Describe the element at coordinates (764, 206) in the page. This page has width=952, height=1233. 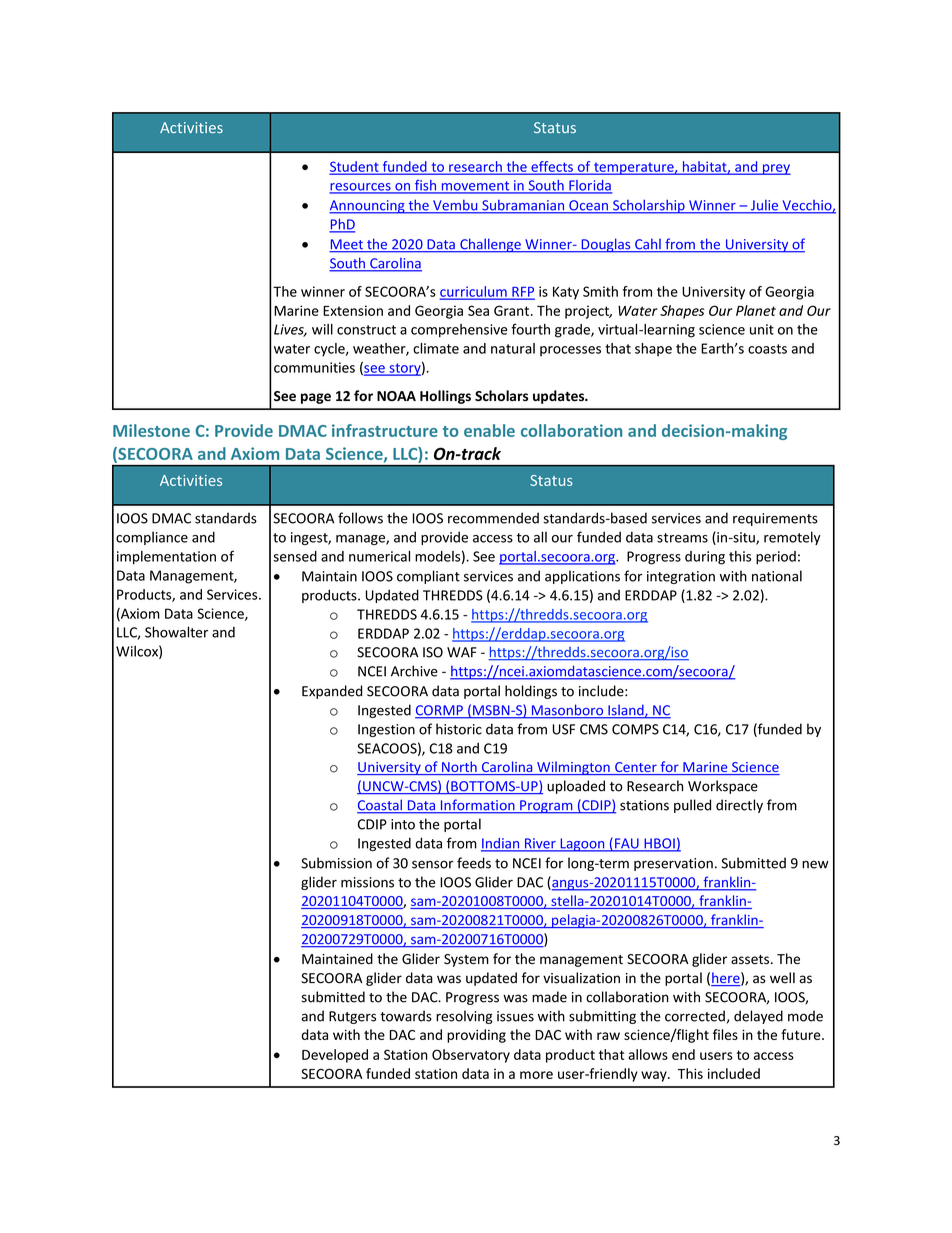
I see `Julie` at that location.
